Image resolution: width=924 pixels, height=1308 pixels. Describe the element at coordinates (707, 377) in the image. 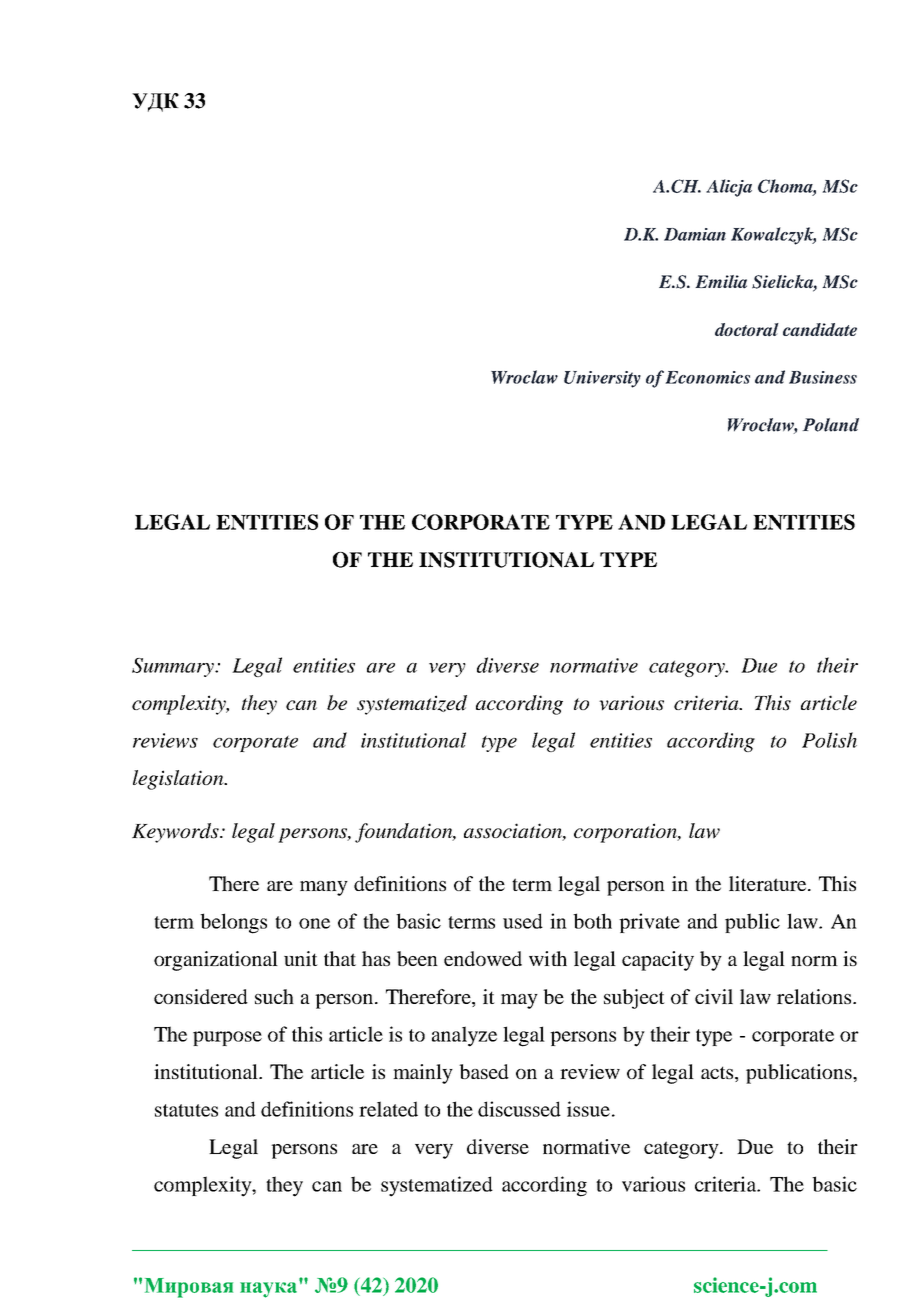

I see `Economics` at that location.
